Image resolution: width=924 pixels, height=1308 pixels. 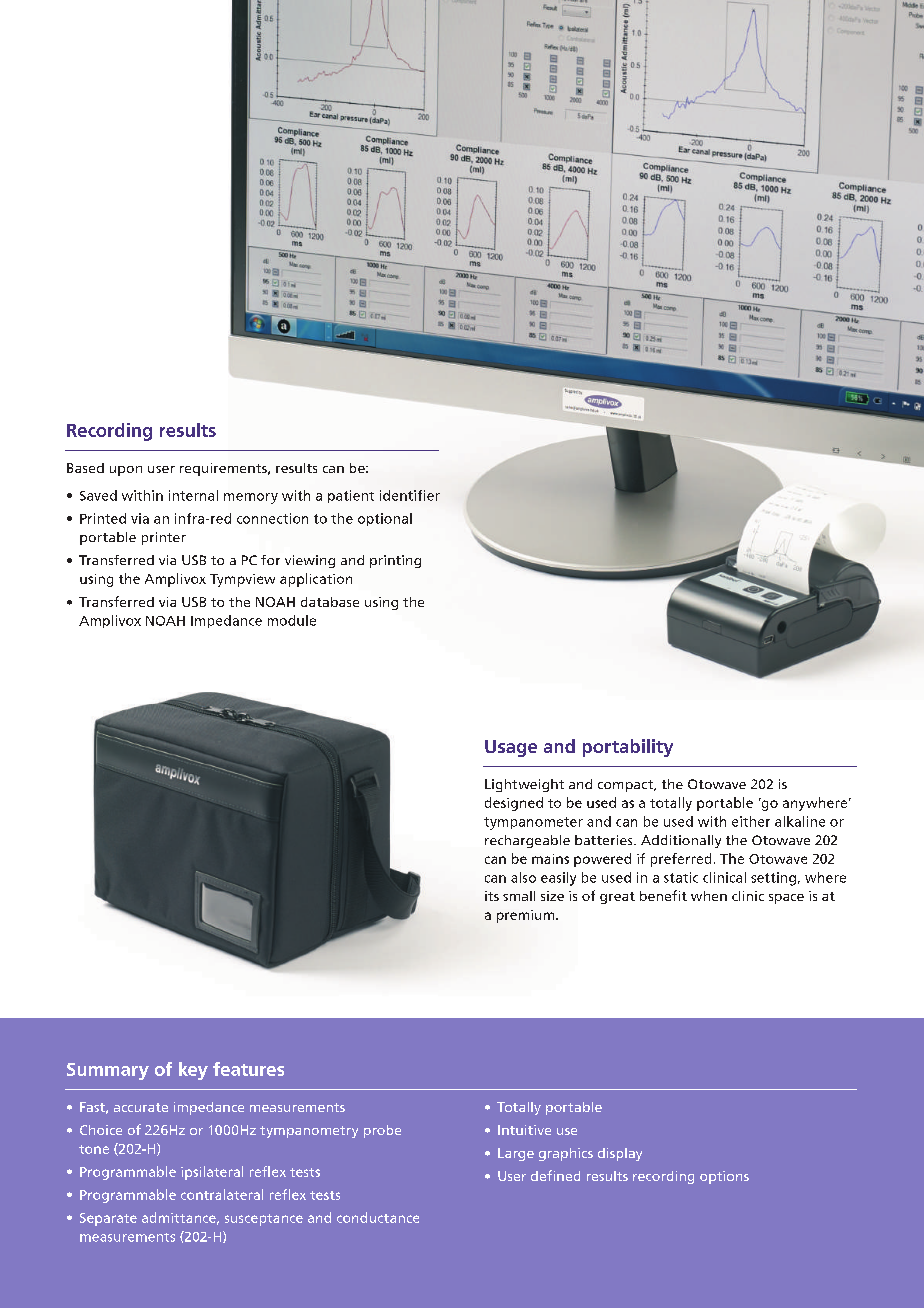 I want to click on key, so click(x=193, y=1071).
